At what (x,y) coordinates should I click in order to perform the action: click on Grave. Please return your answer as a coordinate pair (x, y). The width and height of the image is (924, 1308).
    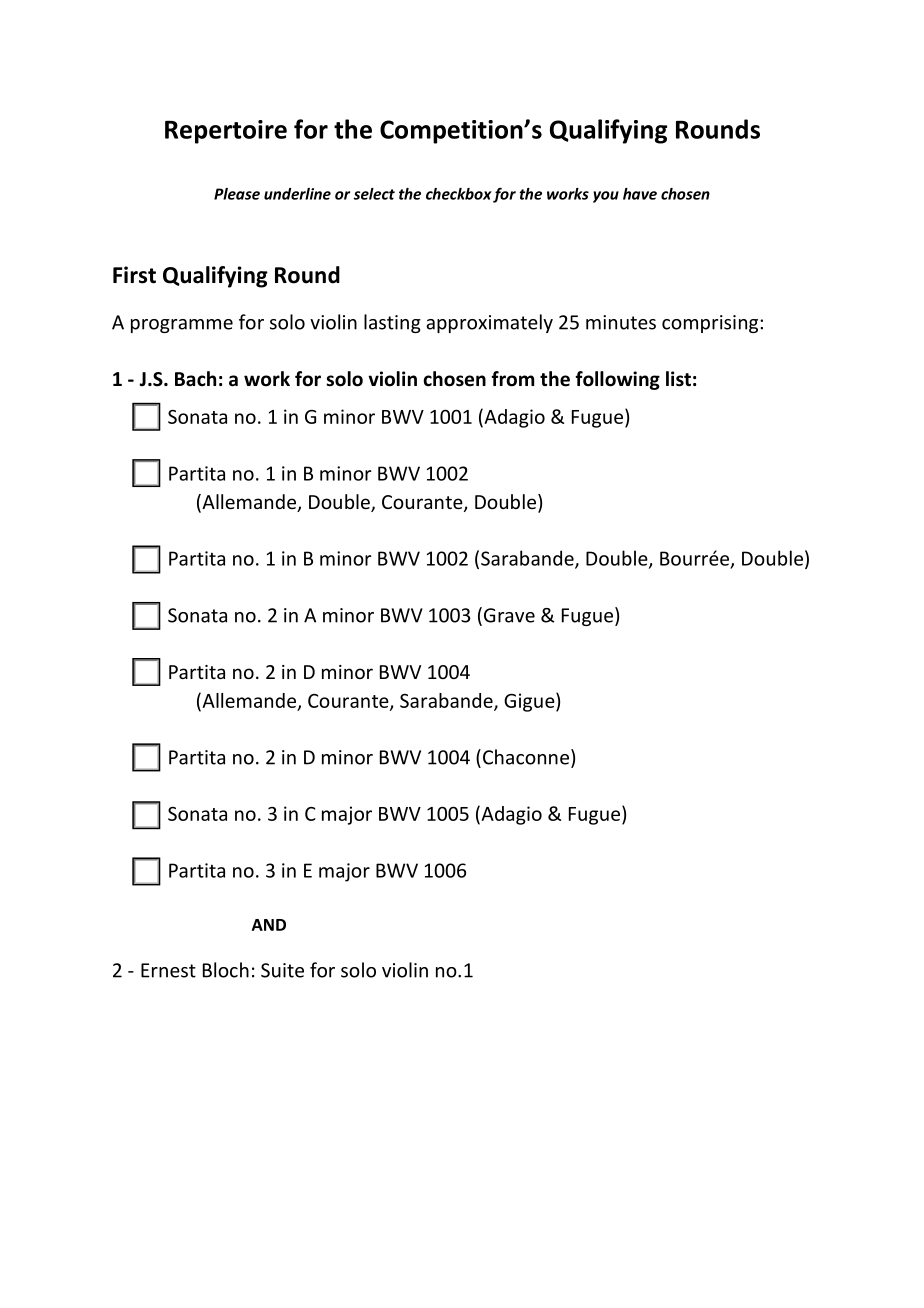
    Looking at the image, I should click on (509, 615).
